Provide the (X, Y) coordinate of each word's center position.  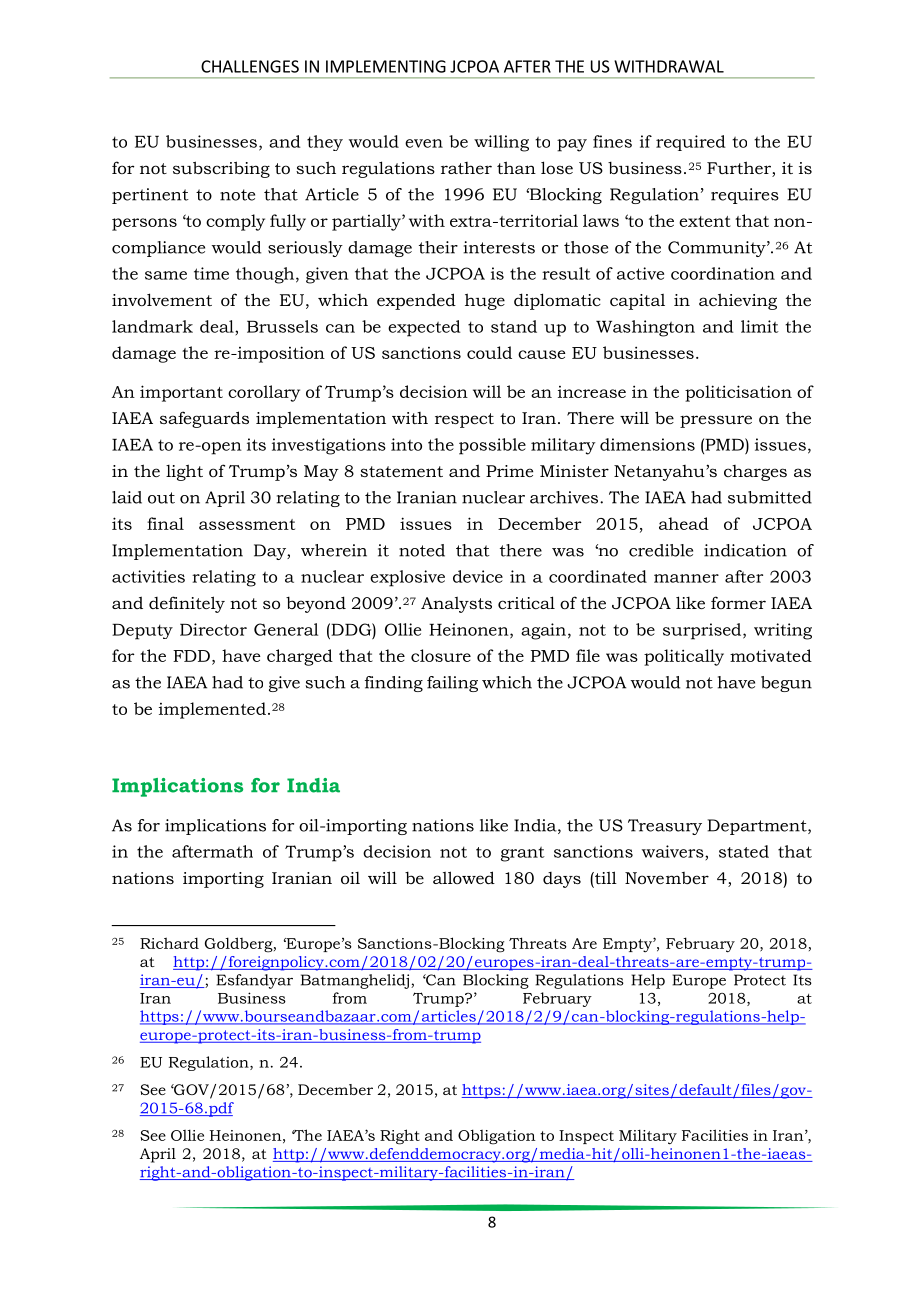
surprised (703, 631)
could (489, 352)
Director (213, 629)
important (181, 393)
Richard (169, 943)
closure (441, 655)
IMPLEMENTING (386, 66)
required (691, 143)
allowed (464, 877)
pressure (716, 421)
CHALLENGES (250, 66)
